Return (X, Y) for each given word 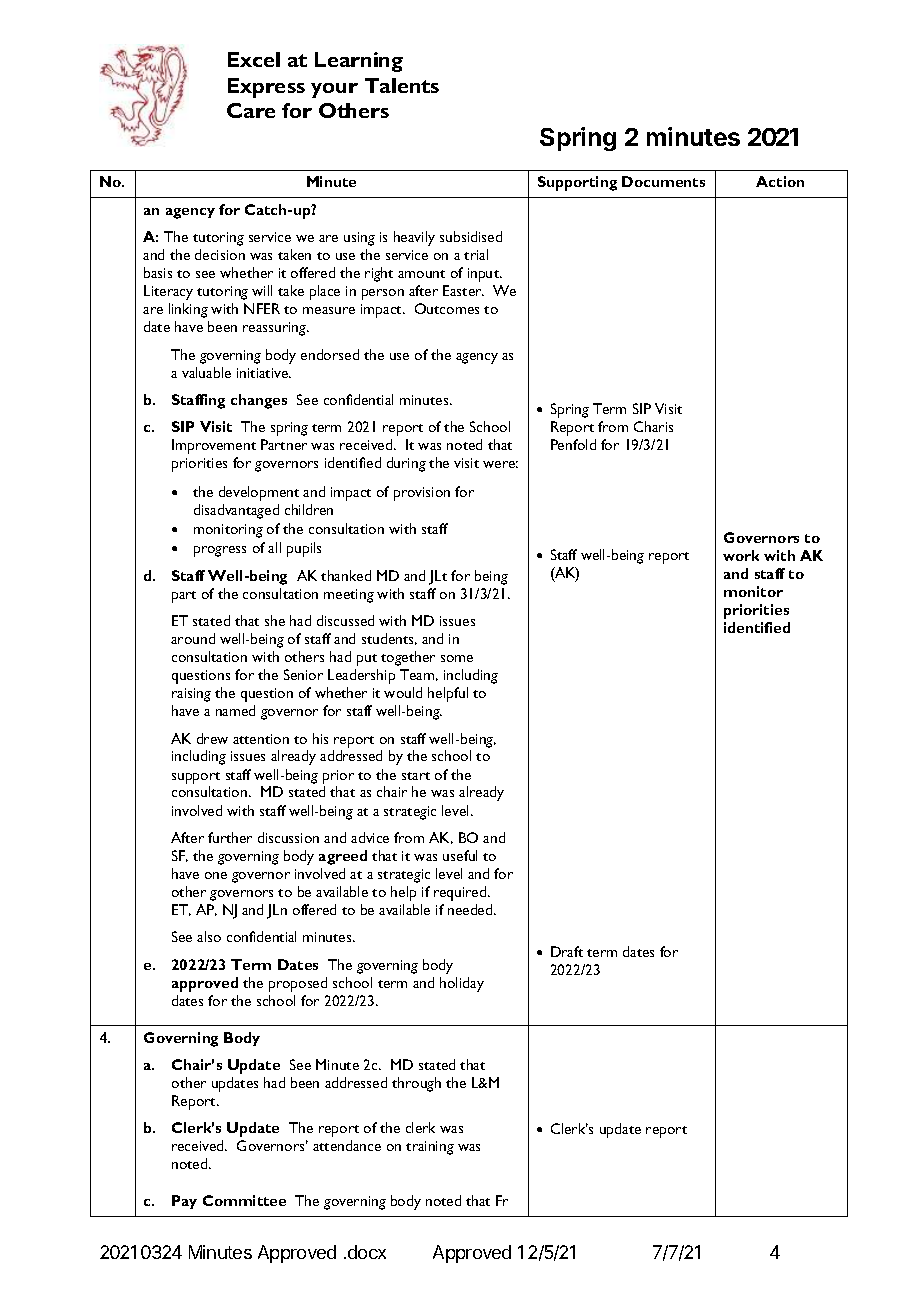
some (457, 658)
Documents (663, 181)
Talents (402, 85)
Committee (244, 1200)
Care (251, 110)
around (193, 638)
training (430, 1148)
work (741, 555)
